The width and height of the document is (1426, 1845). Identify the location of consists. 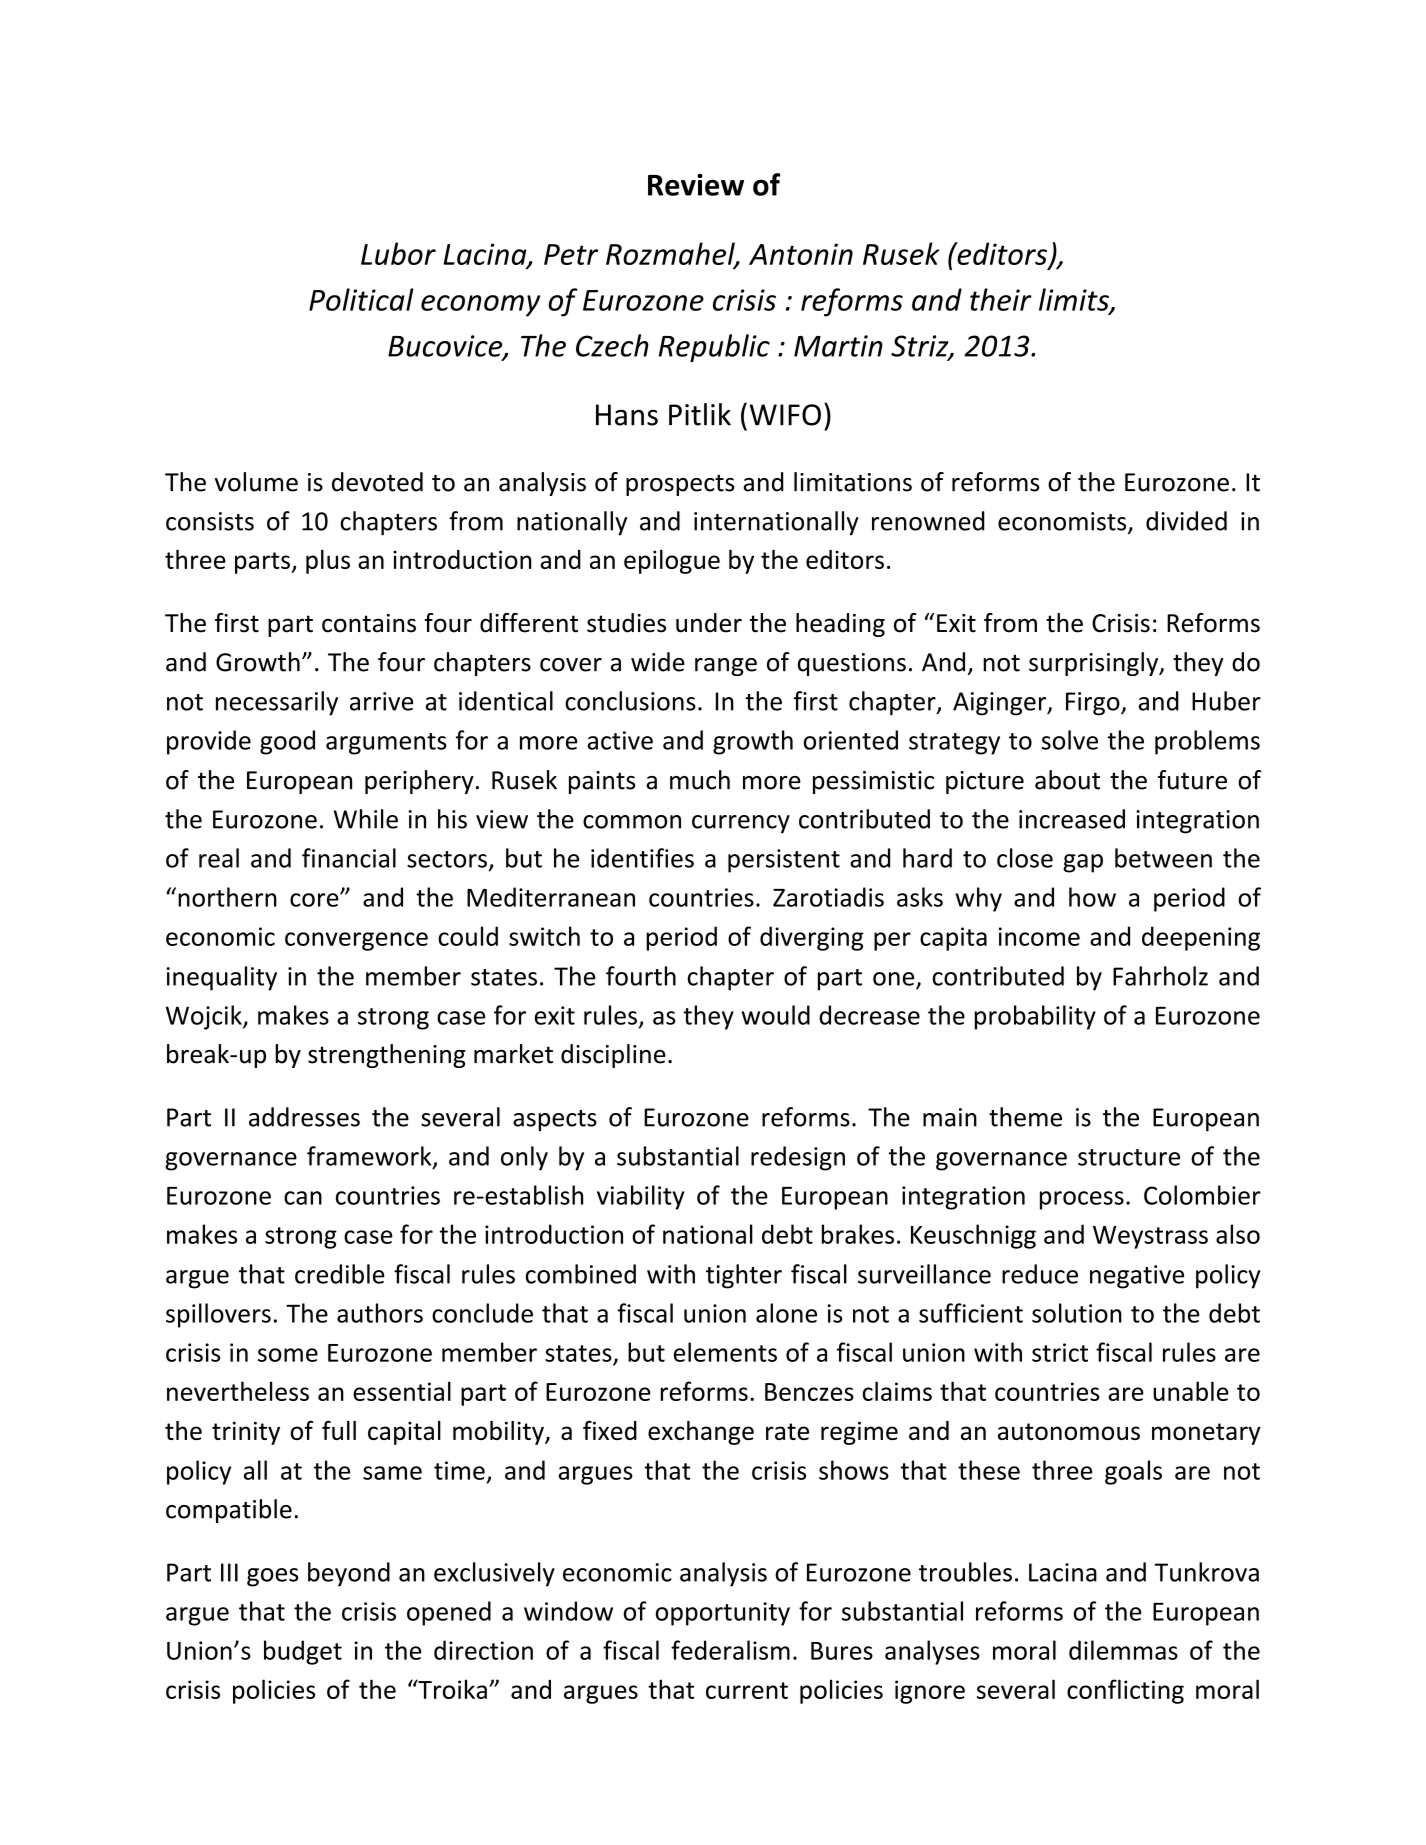
(210, 521).
